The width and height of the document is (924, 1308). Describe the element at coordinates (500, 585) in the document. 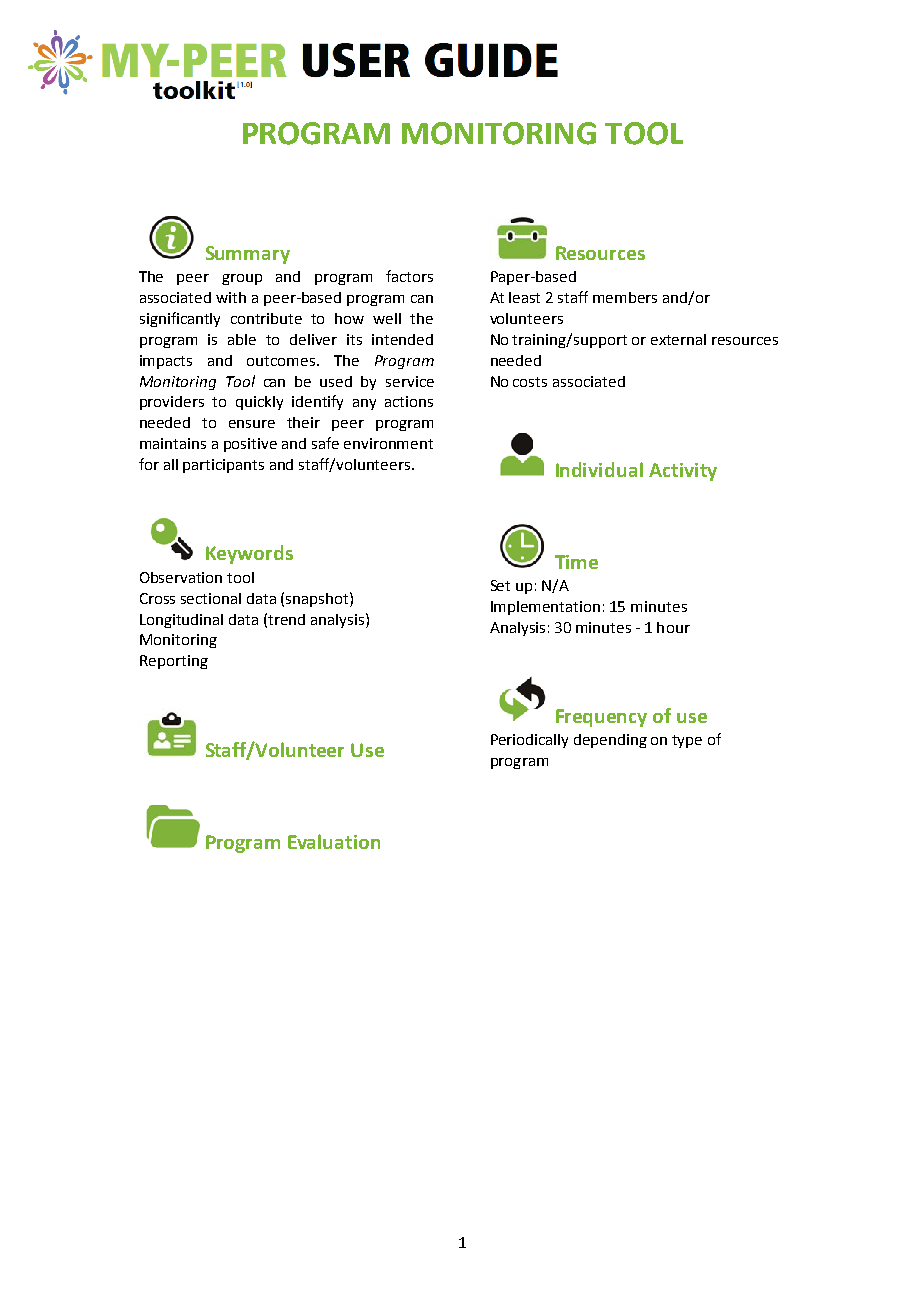

I see `Set` at that location.
